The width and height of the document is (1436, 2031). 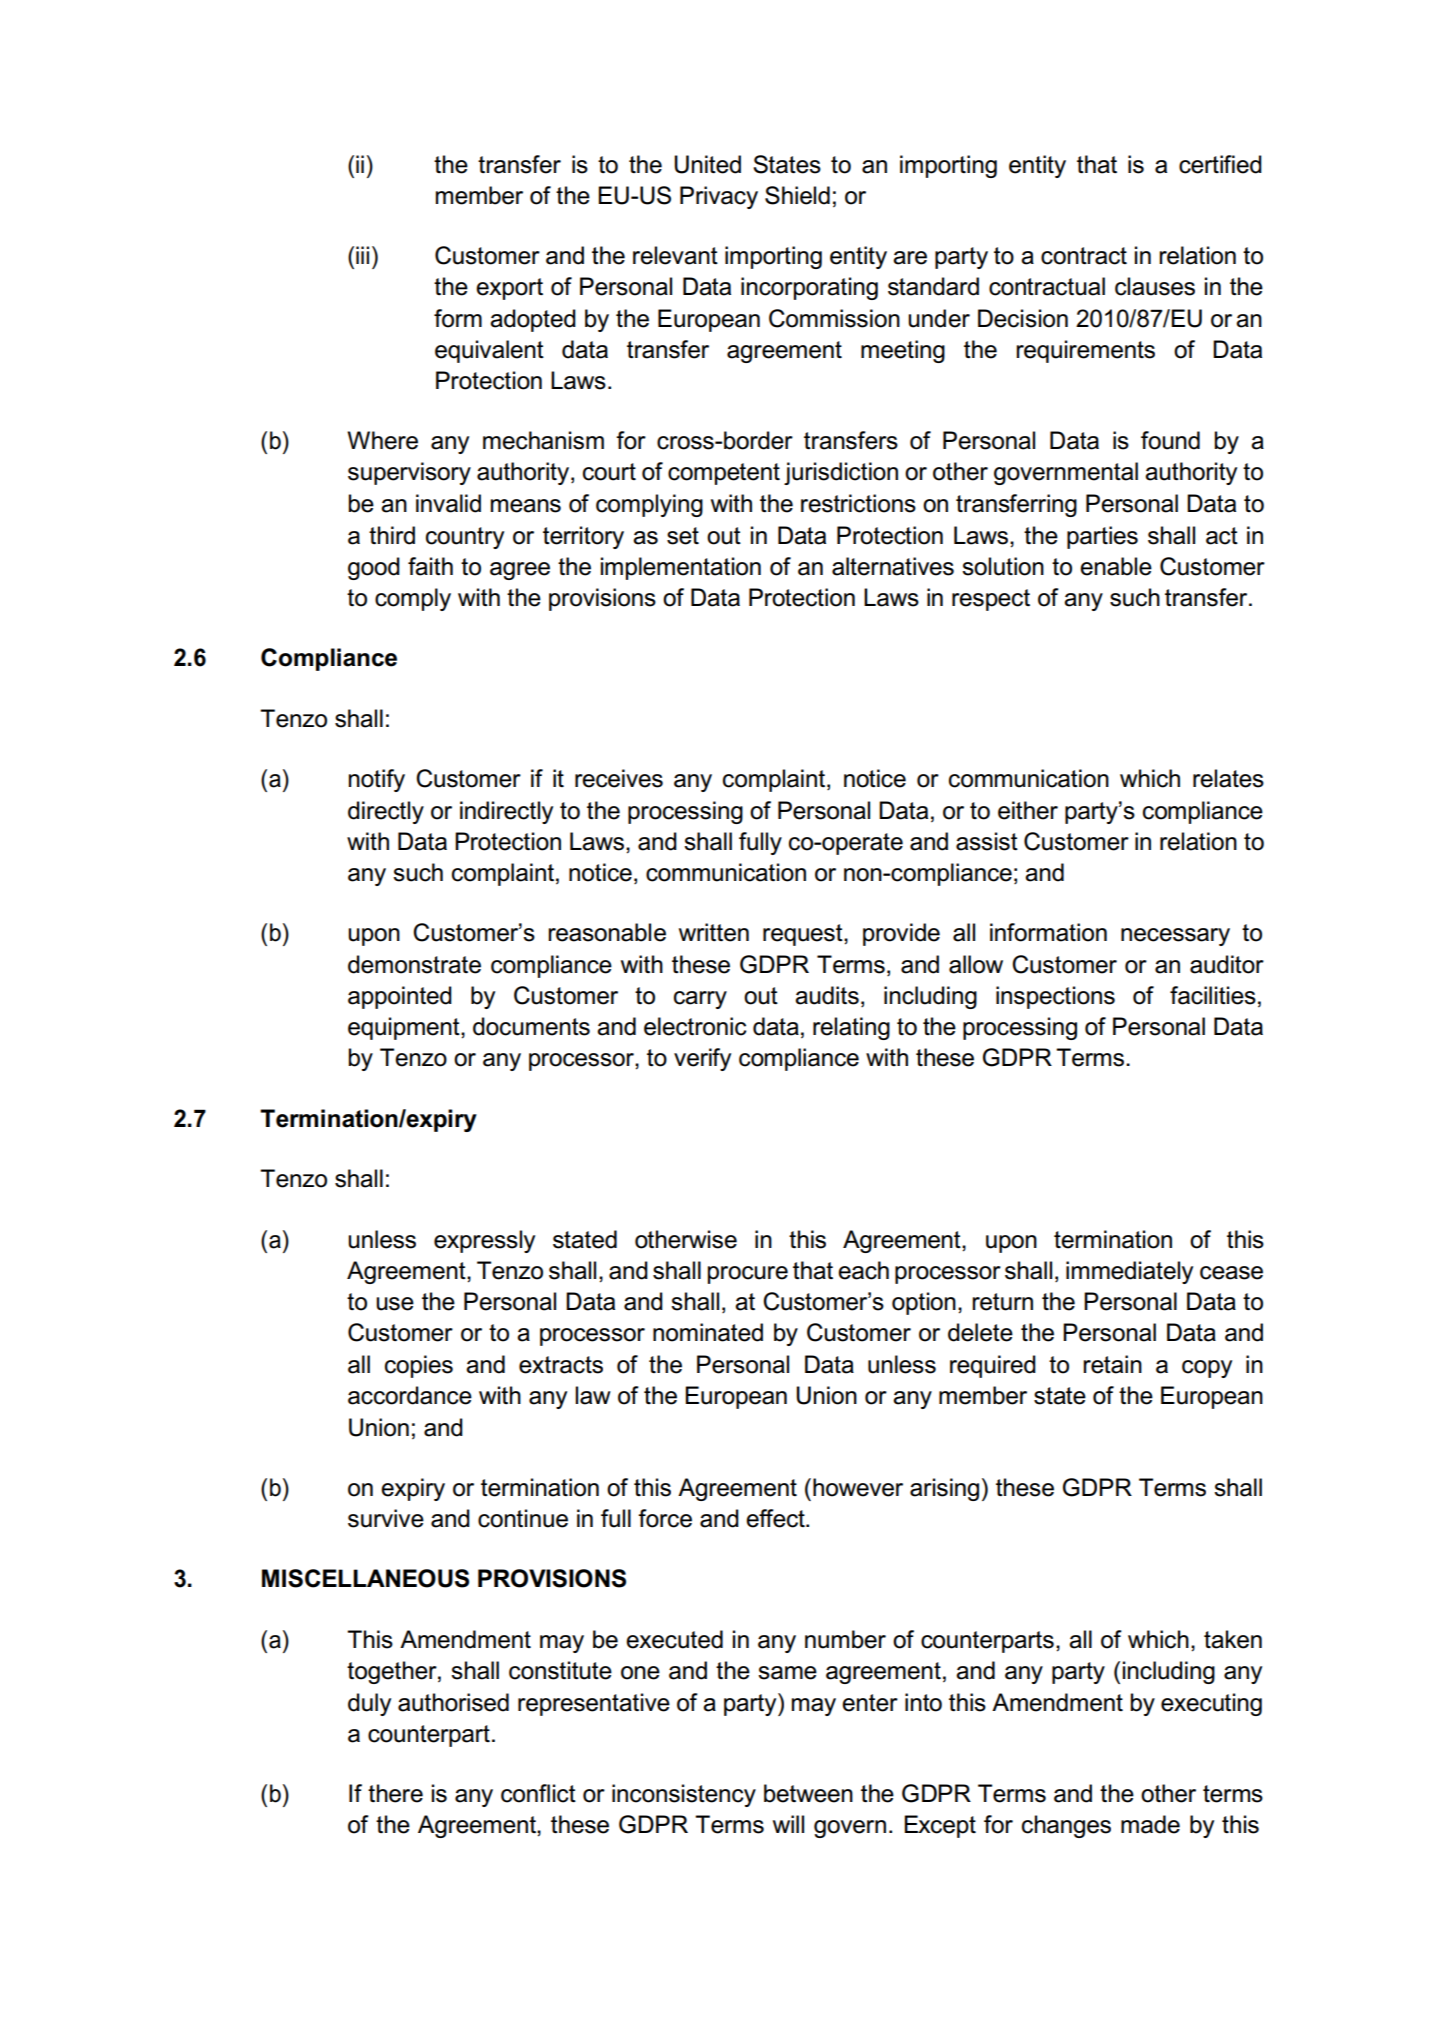 I want to click on clauses, so click(x=1155, y=286).
